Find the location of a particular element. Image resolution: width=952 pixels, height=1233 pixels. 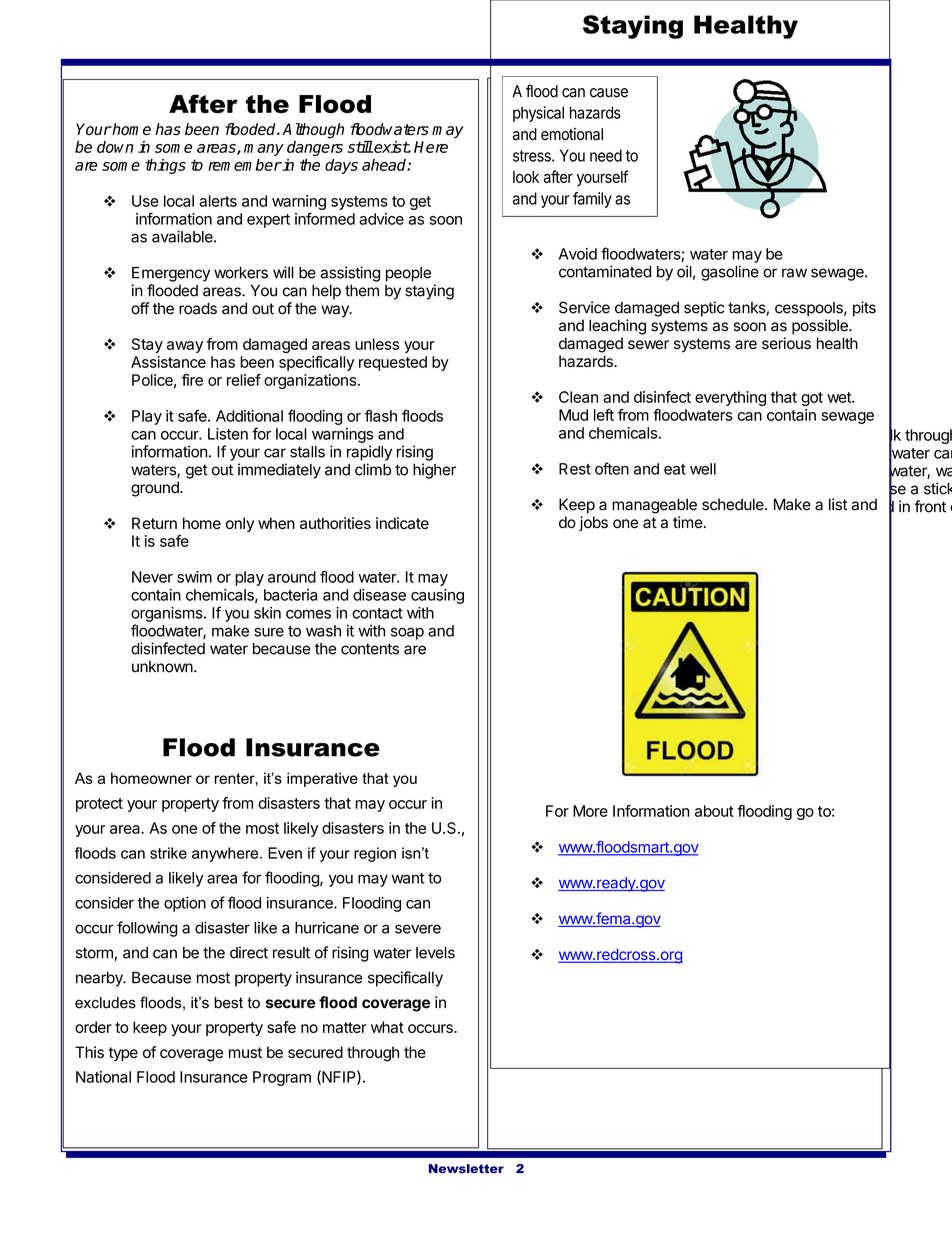

Return is located at coordinates (154, 523).
